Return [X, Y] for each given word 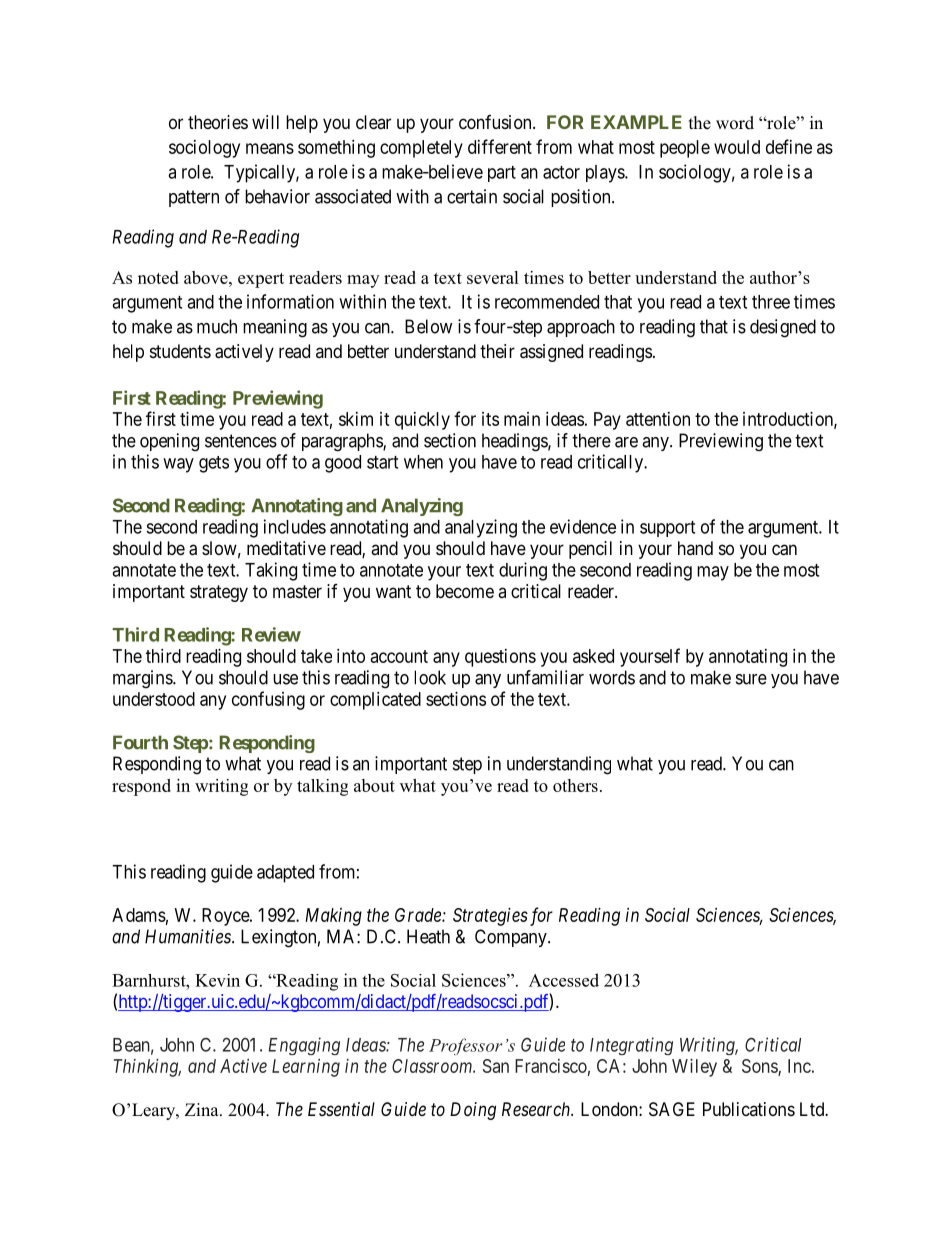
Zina [203, 1109]
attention [658, 419]
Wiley [694, 1068]
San [496, 1066]
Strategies [490, 917]
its [490, 419]
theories [218, 122]
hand [695, 548]
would [737, 147]
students [180, 351]
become [465, 591]
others [575, 785]
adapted [285, 874]
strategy [219, 593]
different [500, 146]
